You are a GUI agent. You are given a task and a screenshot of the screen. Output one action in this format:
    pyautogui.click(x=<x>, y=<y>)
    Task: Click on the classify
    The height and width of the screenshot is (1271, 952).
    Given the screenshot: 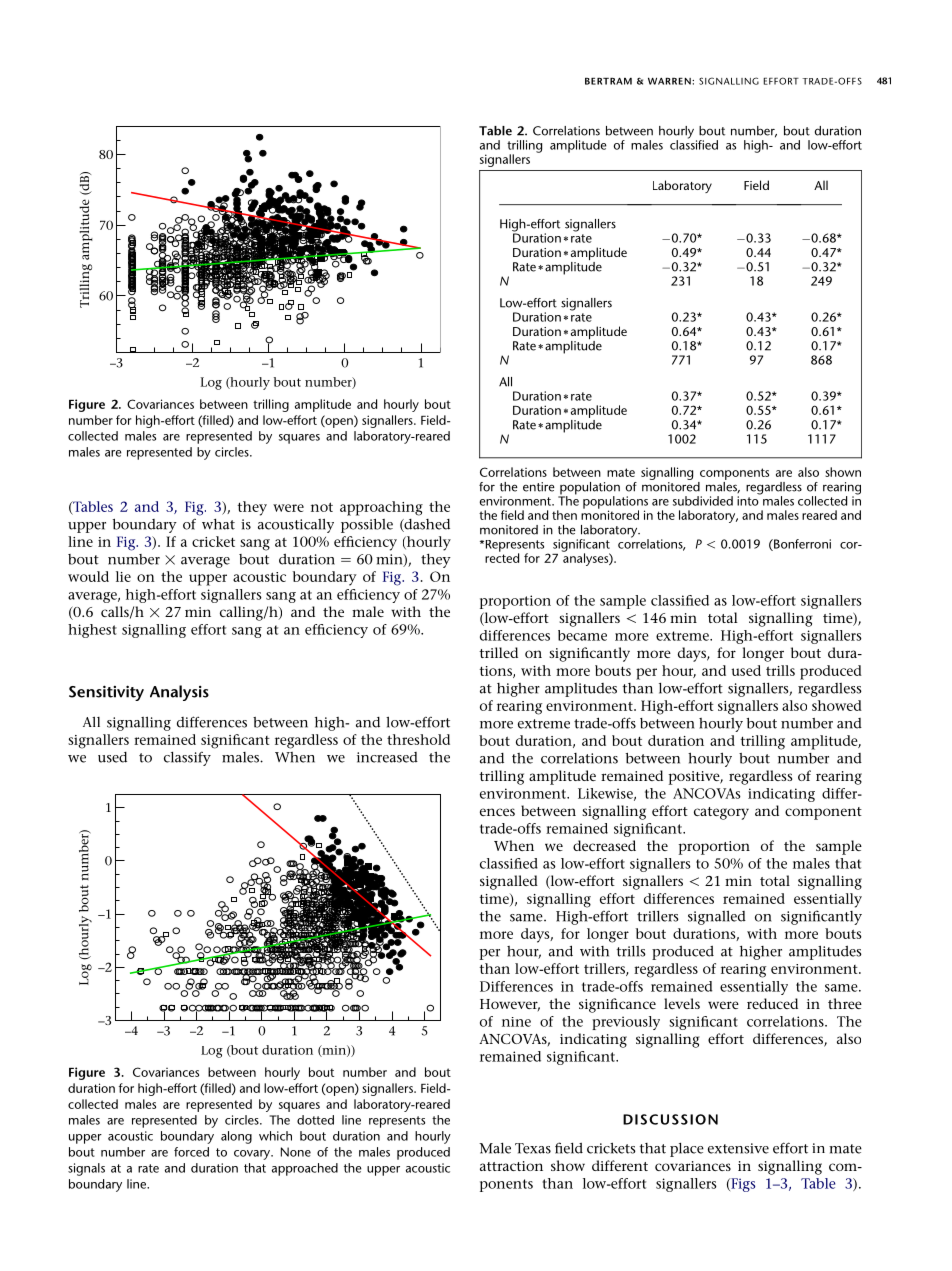 What is the action you would take?
    pyautogui.click(x=187, y=759)
